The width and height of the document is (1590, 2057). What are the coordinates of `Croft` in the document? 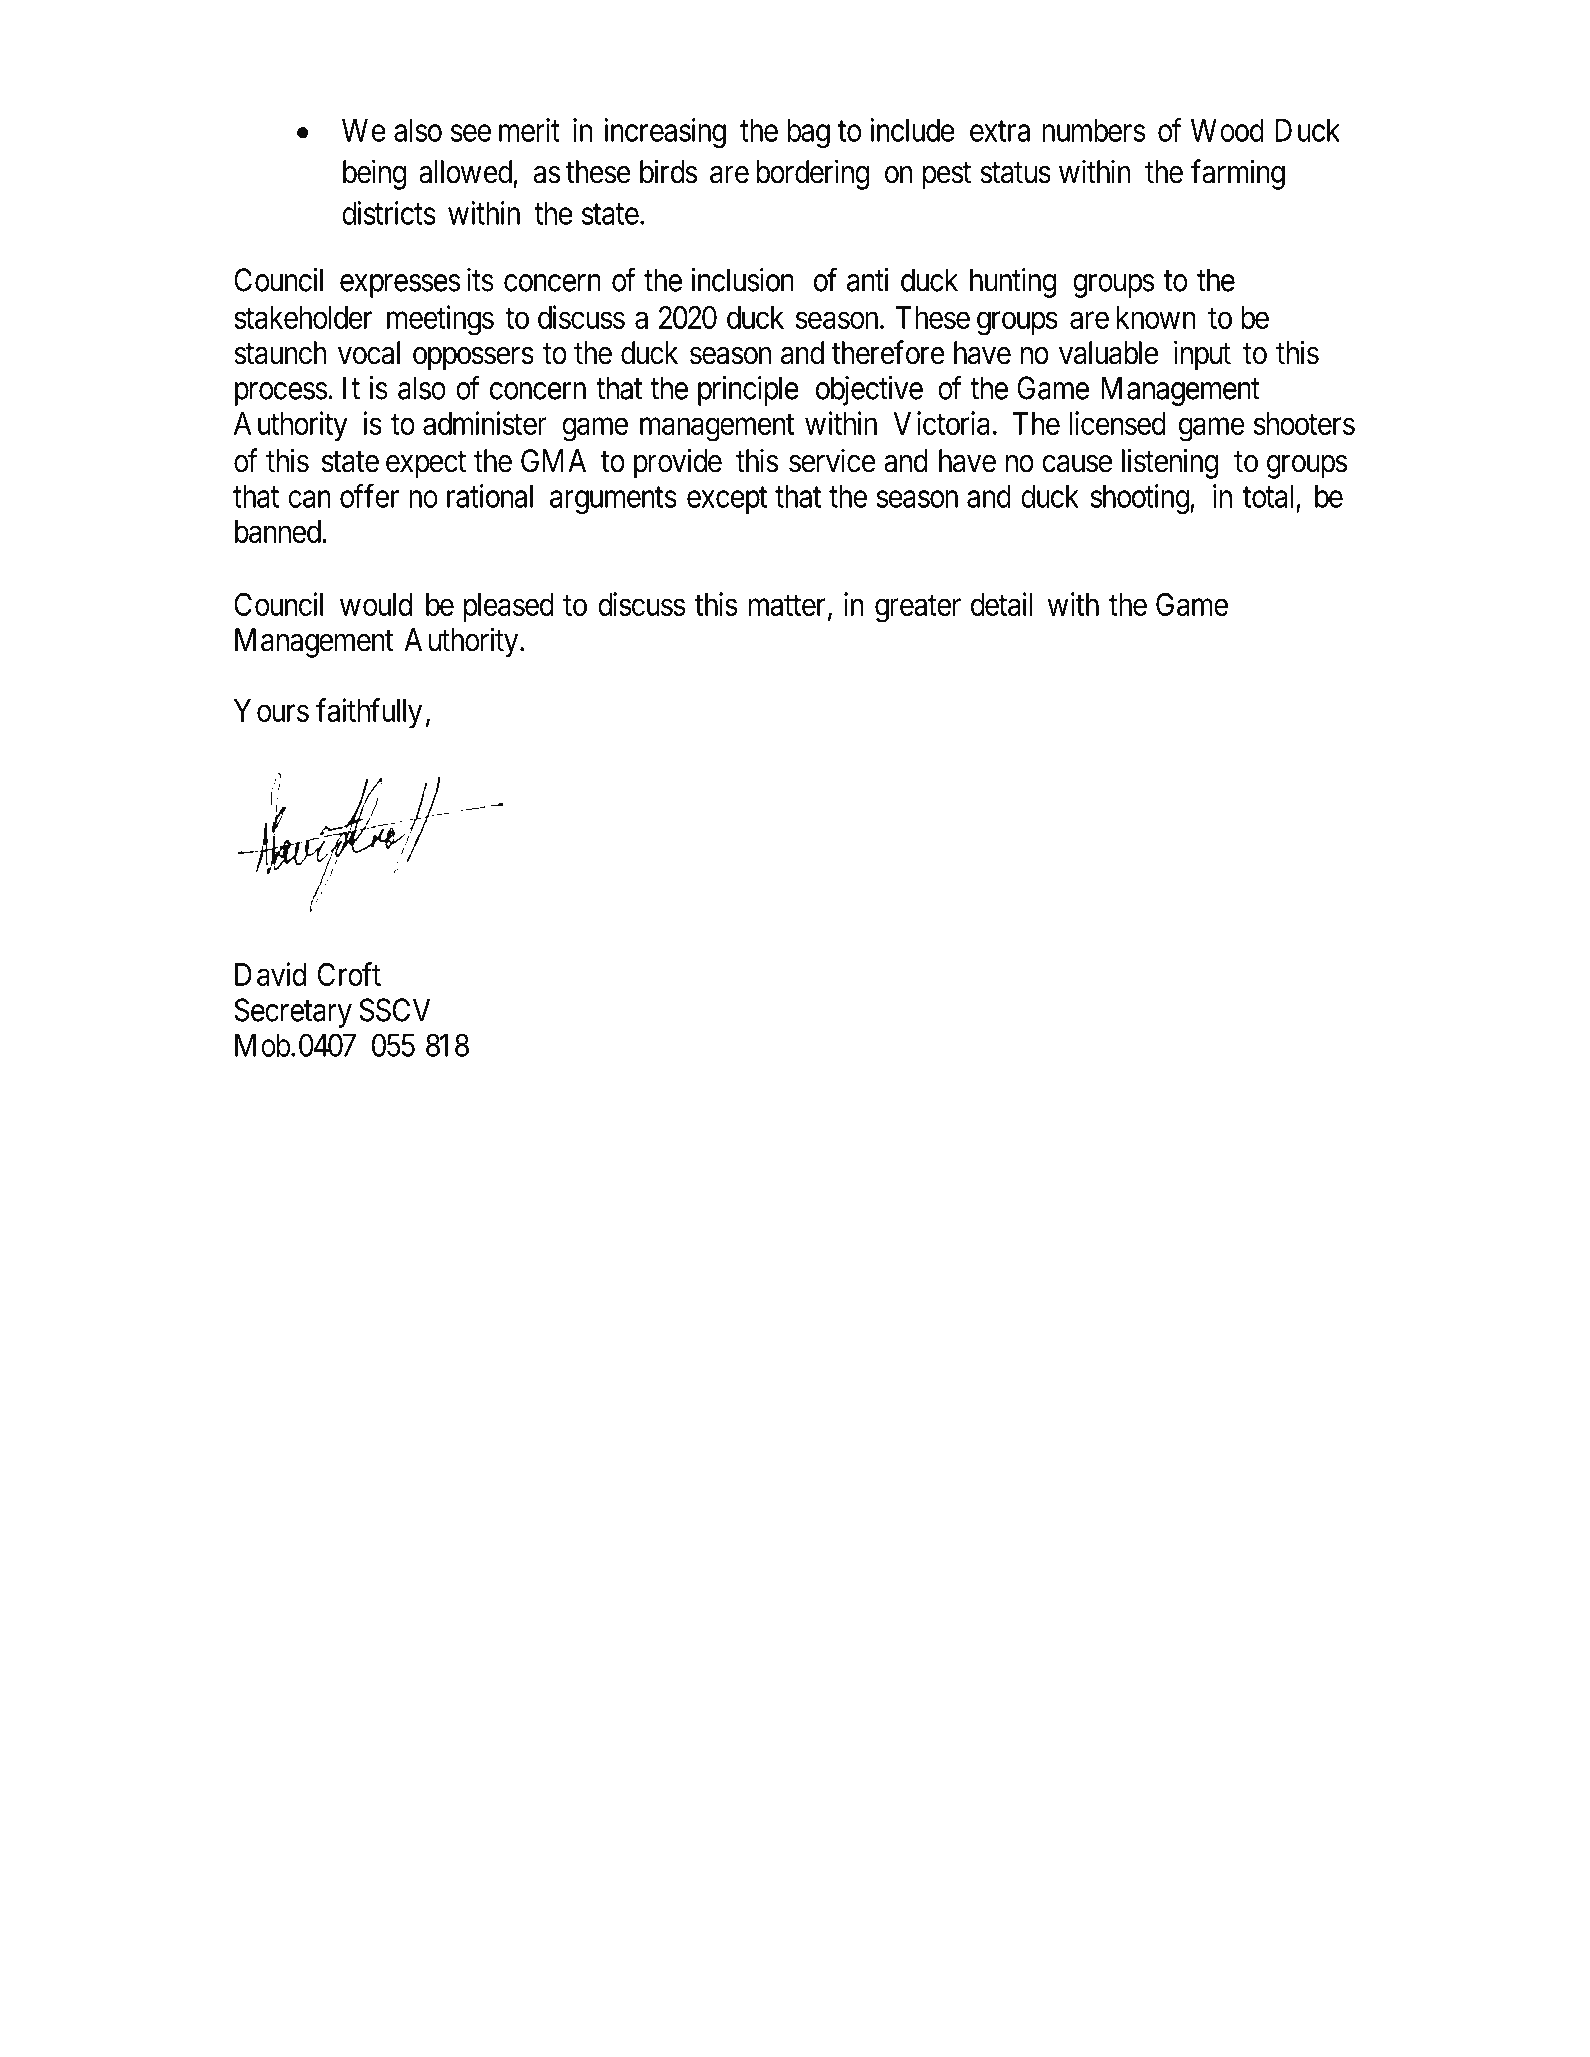 It's located at (349, 974).
